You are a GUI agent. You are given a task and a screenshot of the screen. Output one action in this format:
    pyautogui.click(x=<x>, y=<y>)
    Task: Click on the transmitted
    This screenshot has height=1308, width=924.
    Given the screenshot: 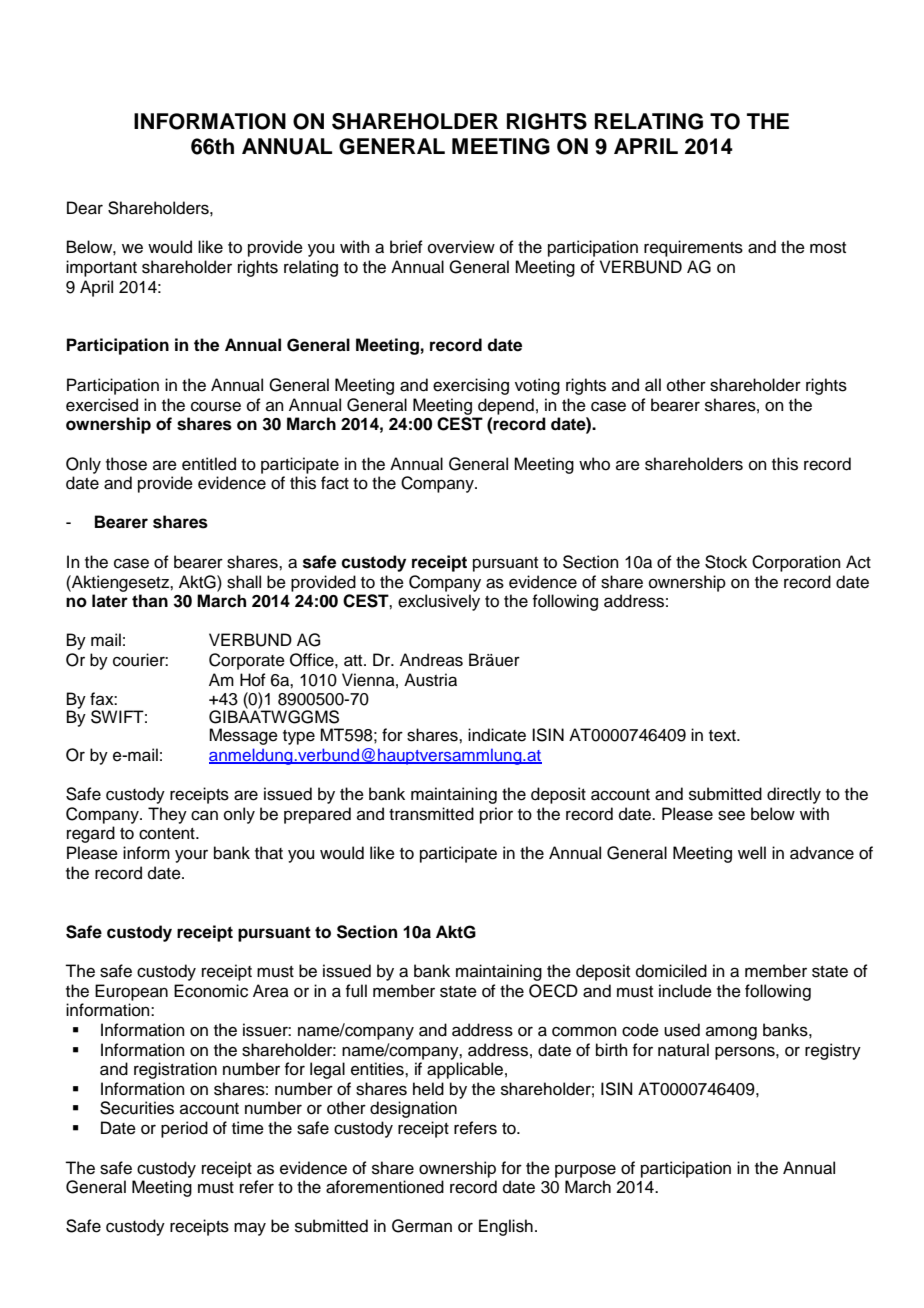 What is the action you would take?
    pyautogui.click(x=431, y=814)
